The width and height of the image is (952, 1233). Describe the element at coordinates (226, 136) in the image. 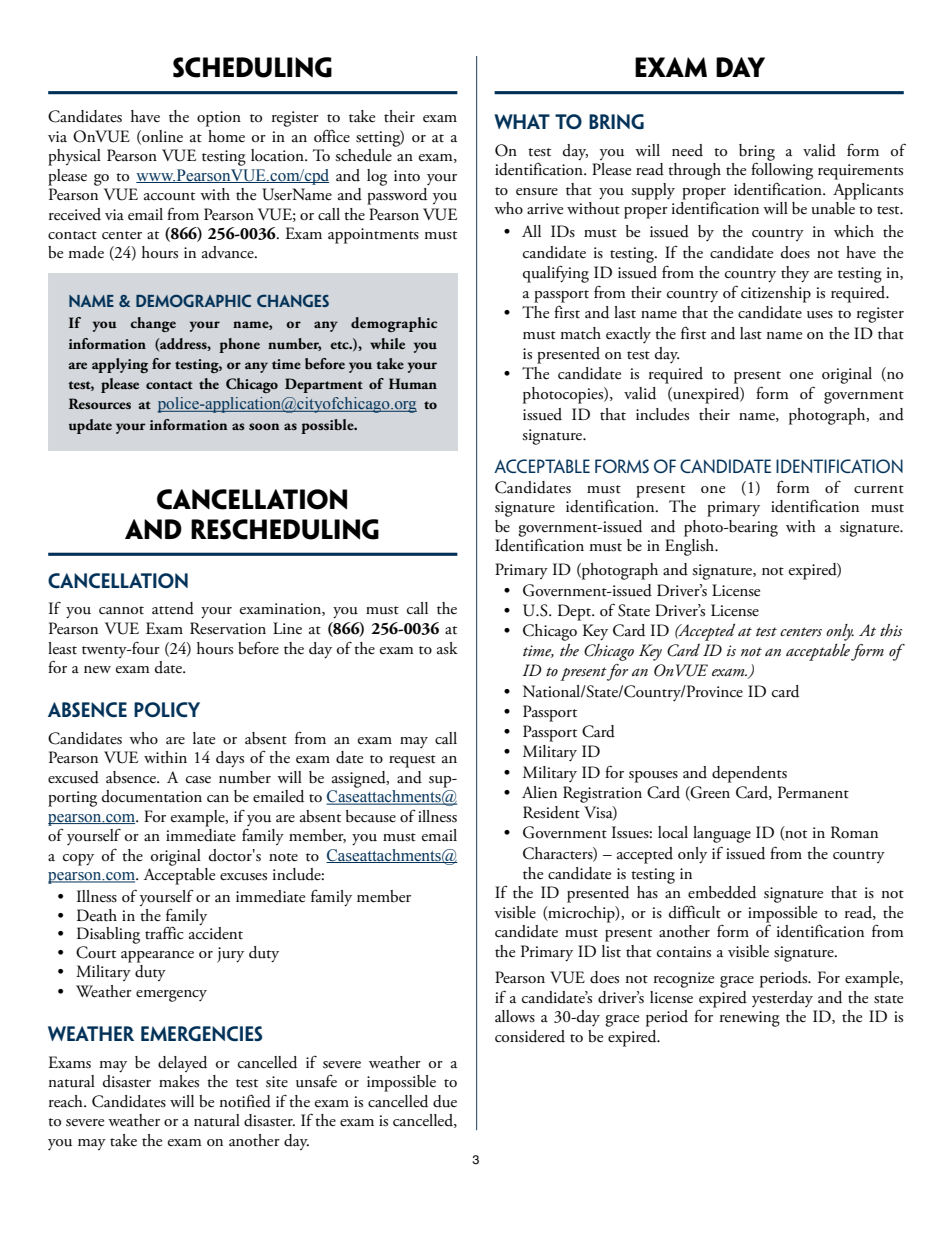

I see `home` at that location.
